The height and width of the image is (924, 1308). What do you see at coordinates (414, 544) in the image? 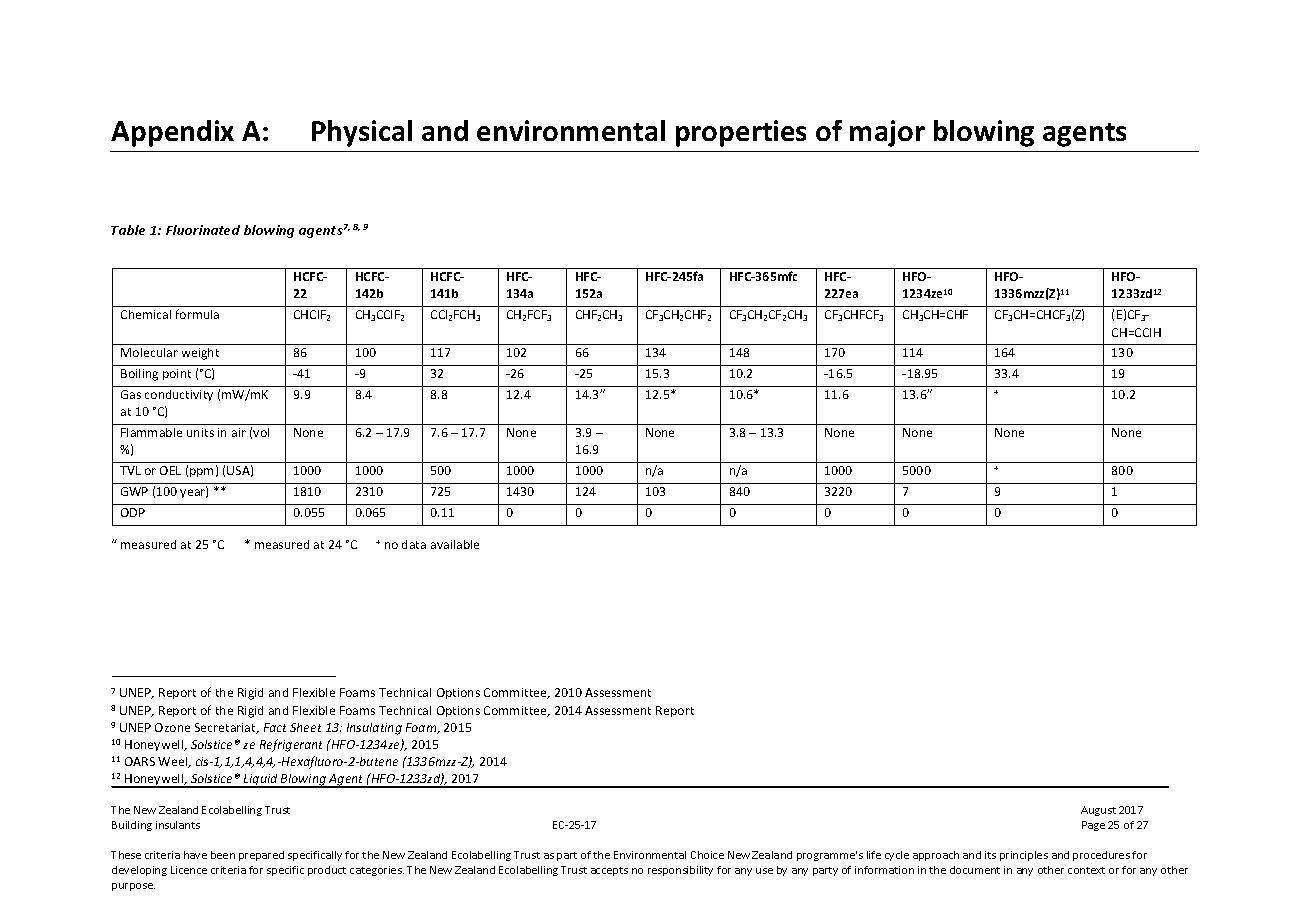
I see `data` at bounding box center [414, 544].
